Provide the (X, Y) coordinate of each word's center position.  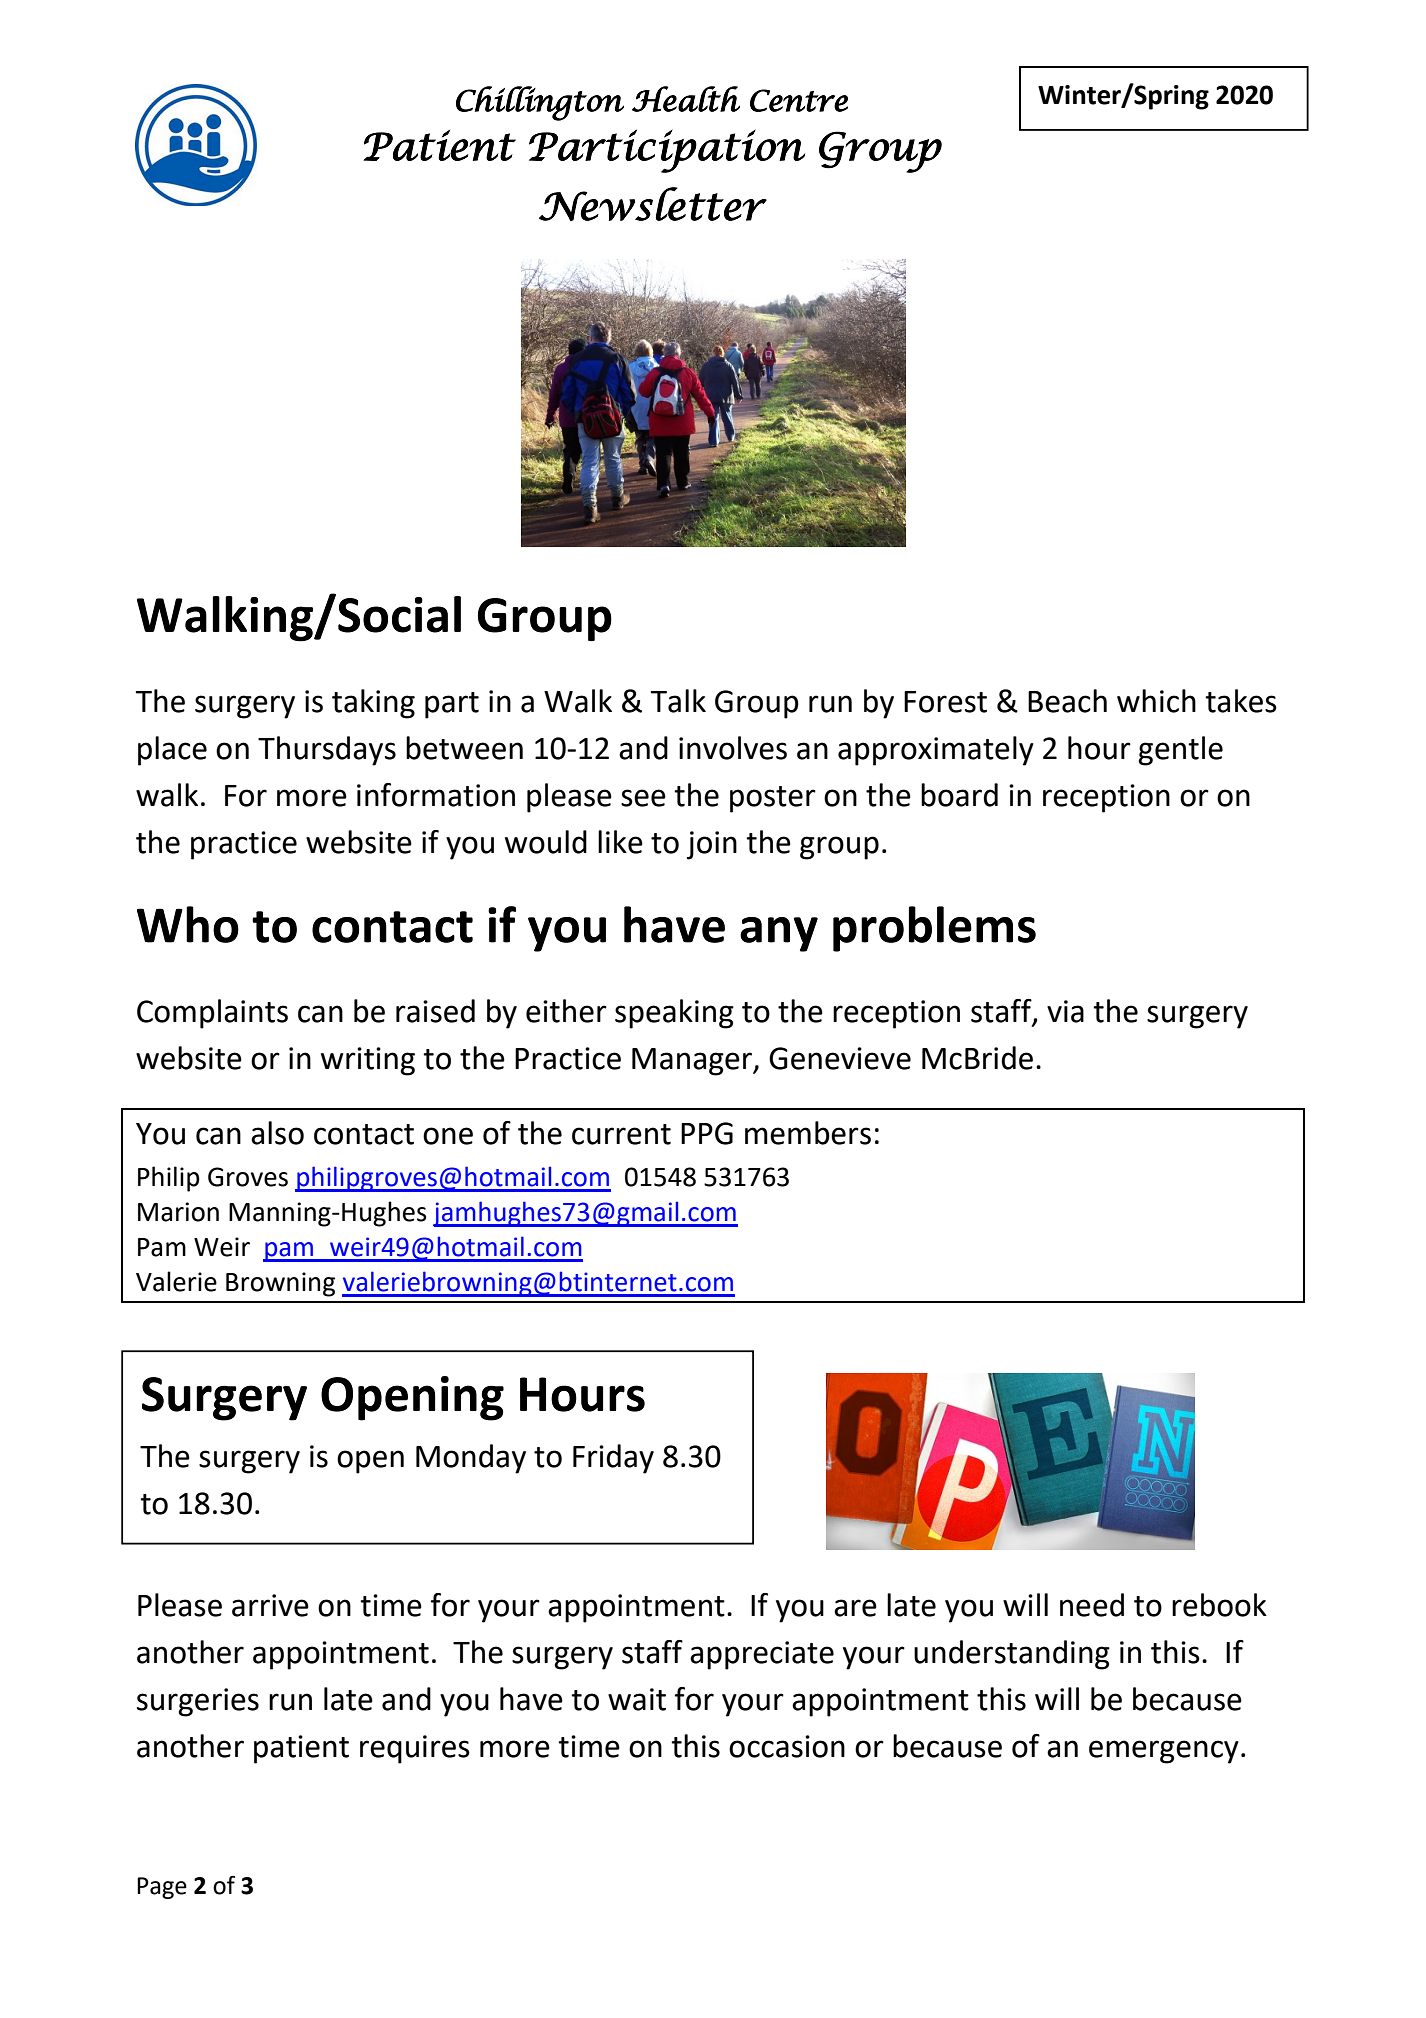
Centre (799, 100)
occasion (787, 1746)
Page (162, 1888)
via (1065, 1011)
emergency (1164, 1752)
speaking (674, 1014)
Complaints (212, 1014)
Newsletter (653, 204)
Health (686, 99)
